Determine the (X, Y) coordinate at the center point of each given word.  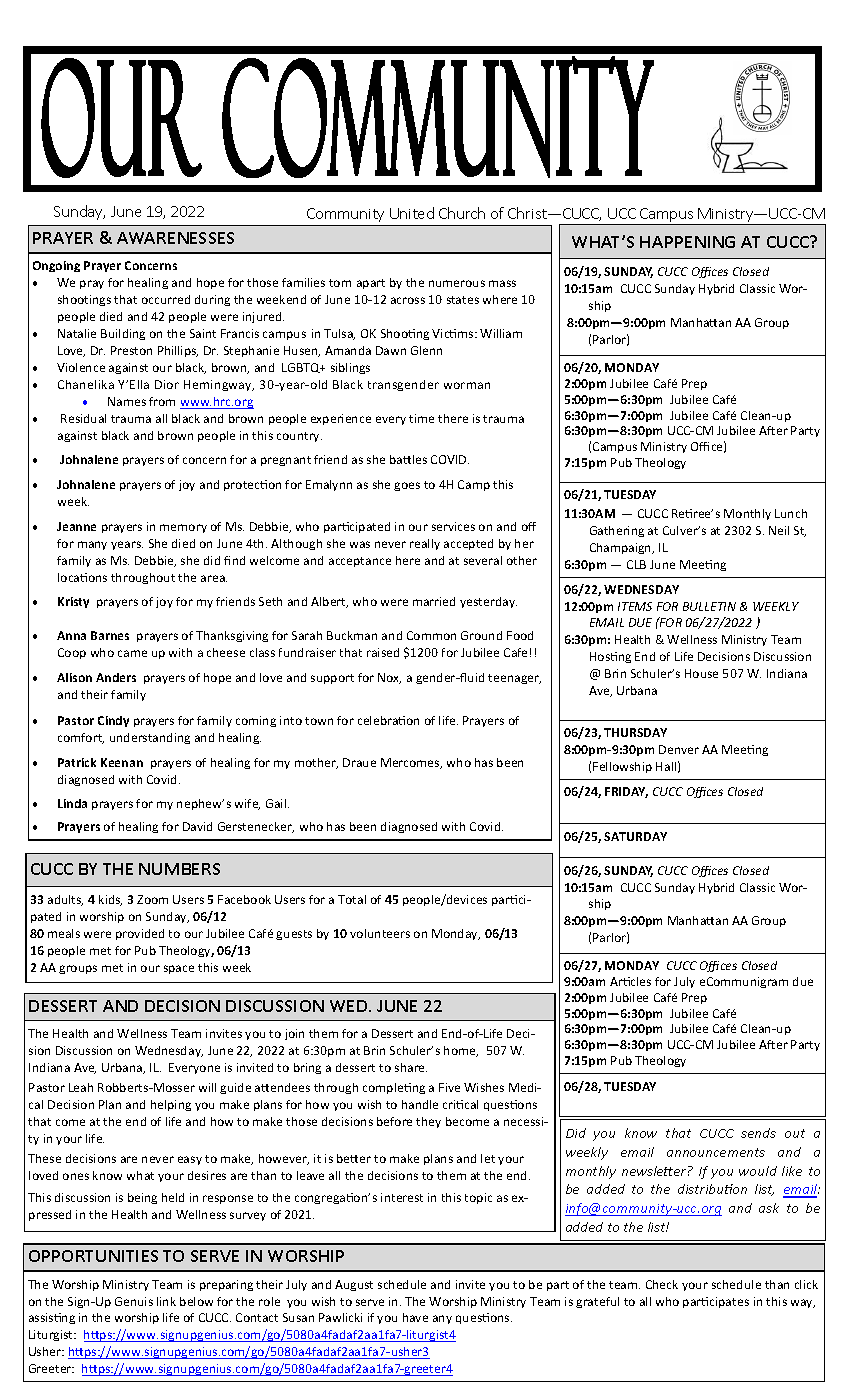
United (412, 213)
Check (662, 1284)
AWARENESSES (175, 238)
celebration (388, 720)
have (415, 1317)
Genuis (134, 1301)
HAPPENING (687, 242)
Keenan (122, 762)
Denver (679, 749)
